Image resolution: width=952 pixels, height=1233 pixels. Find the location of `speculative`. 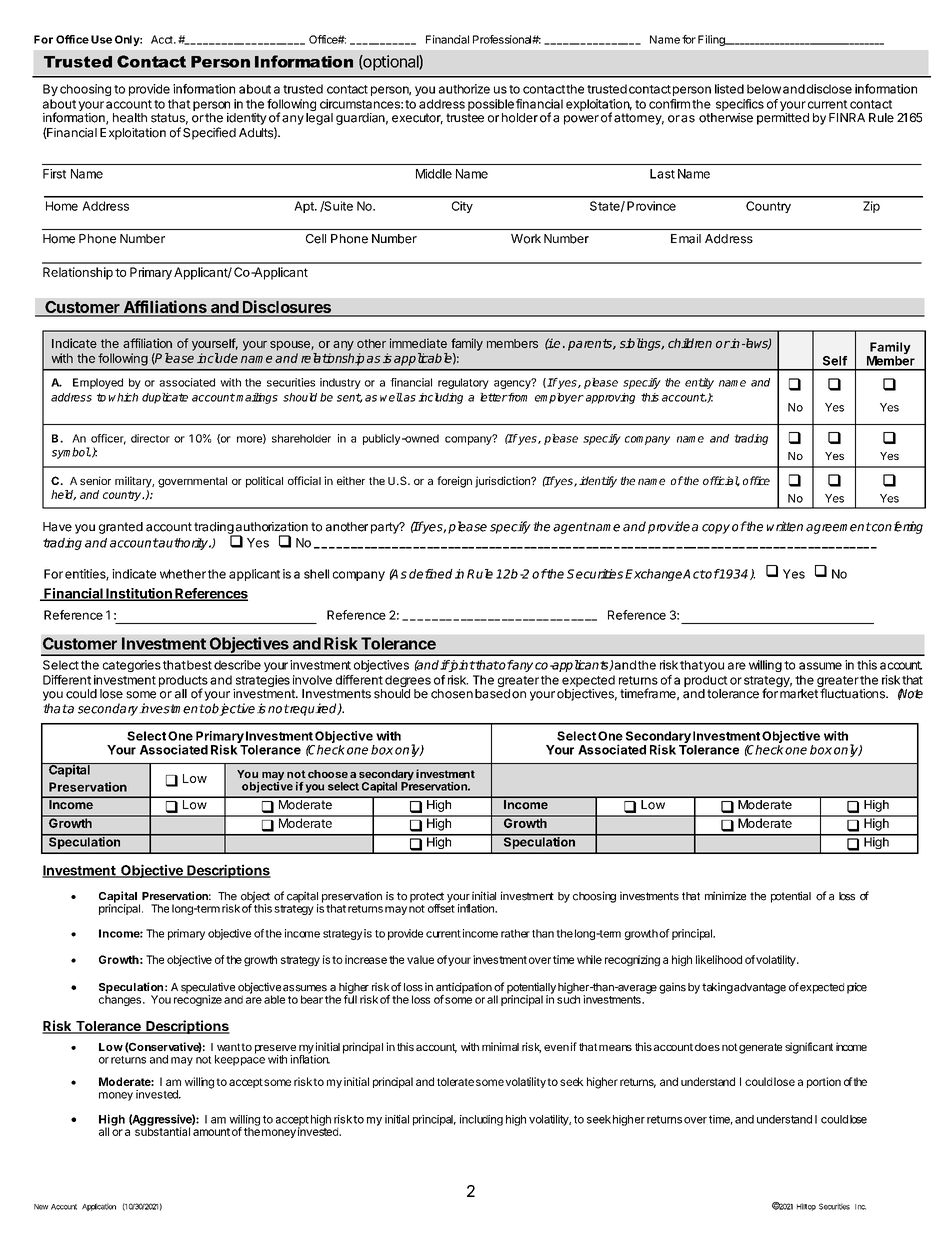

speculative is located at coordinates (208, 989).
